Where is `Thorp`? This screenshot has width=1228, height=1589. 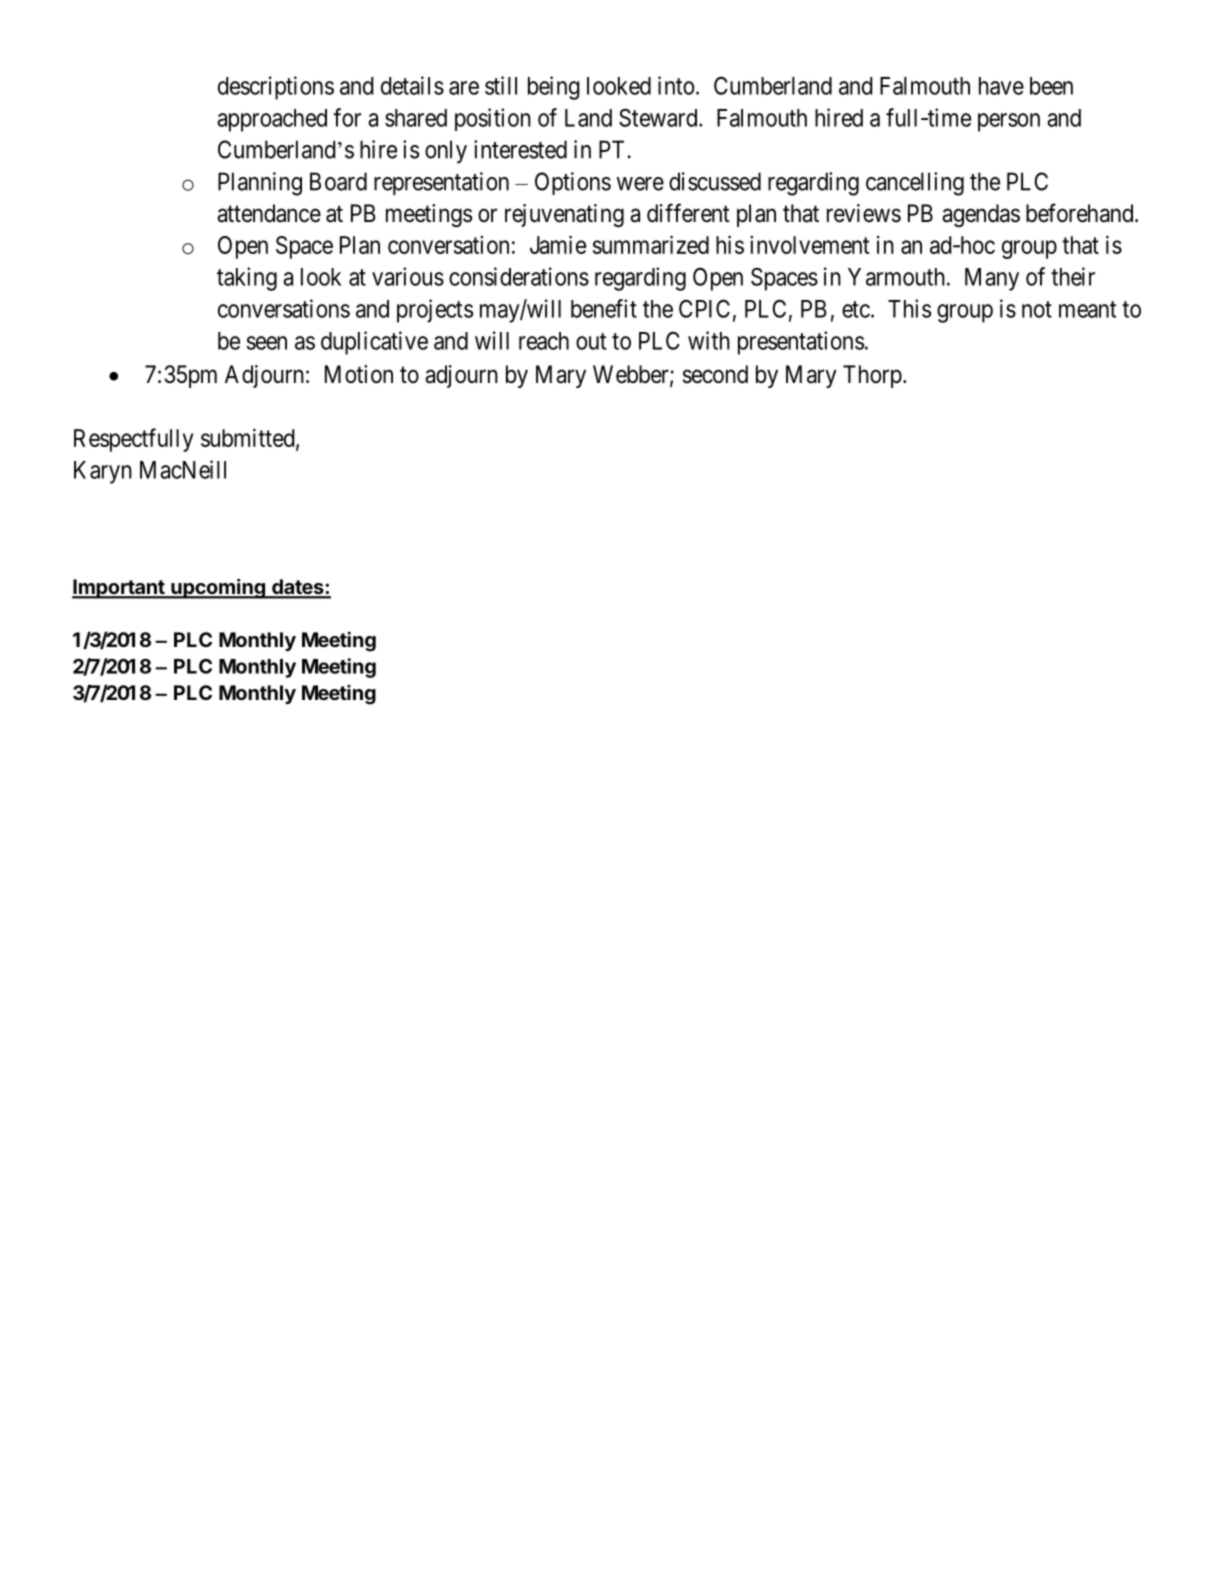
Thorp is located at coordinates (872, 376).
